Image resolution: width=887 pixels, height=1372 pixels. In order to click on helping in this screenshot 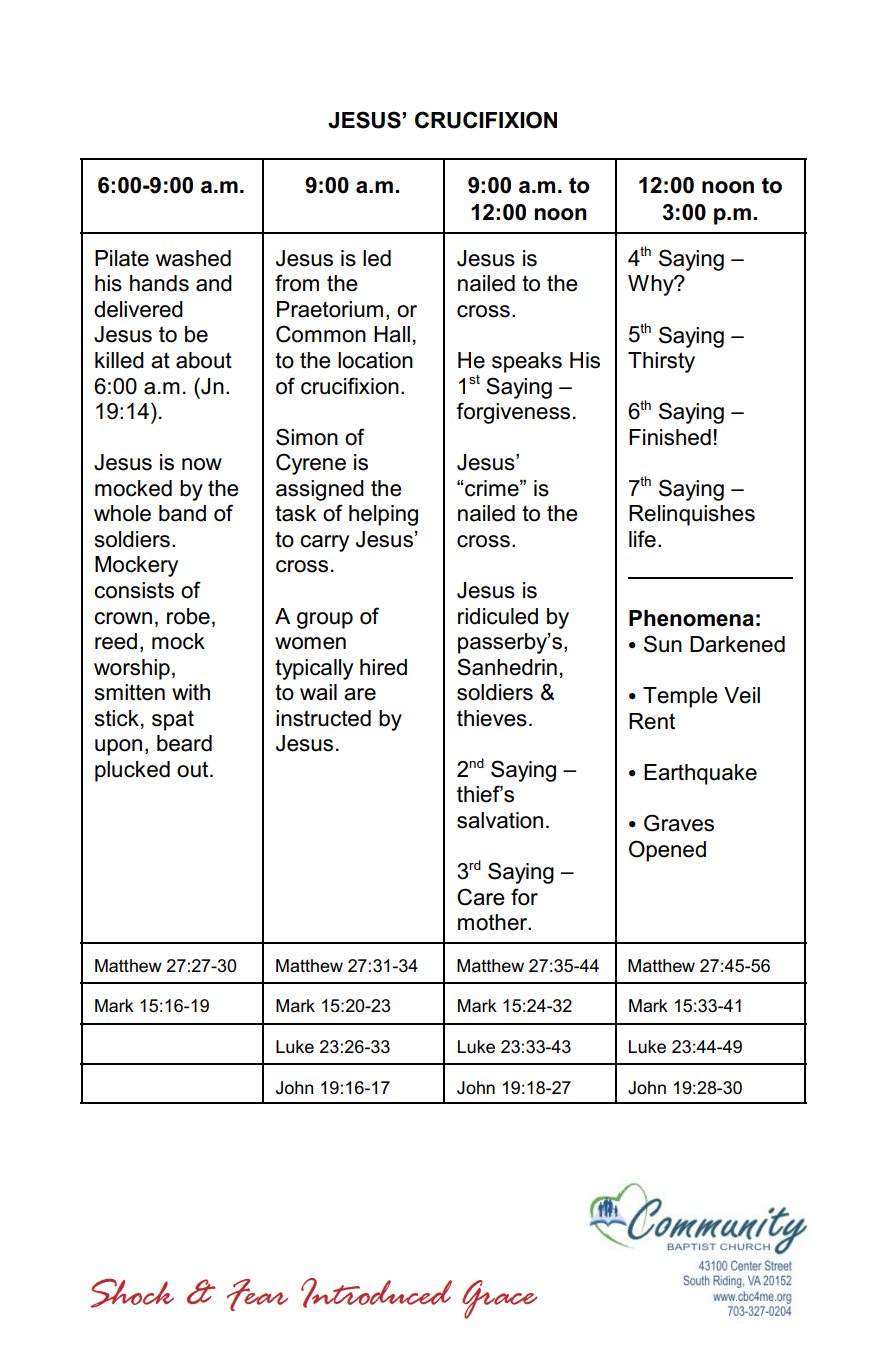, I will do `click(383, 515)`.
